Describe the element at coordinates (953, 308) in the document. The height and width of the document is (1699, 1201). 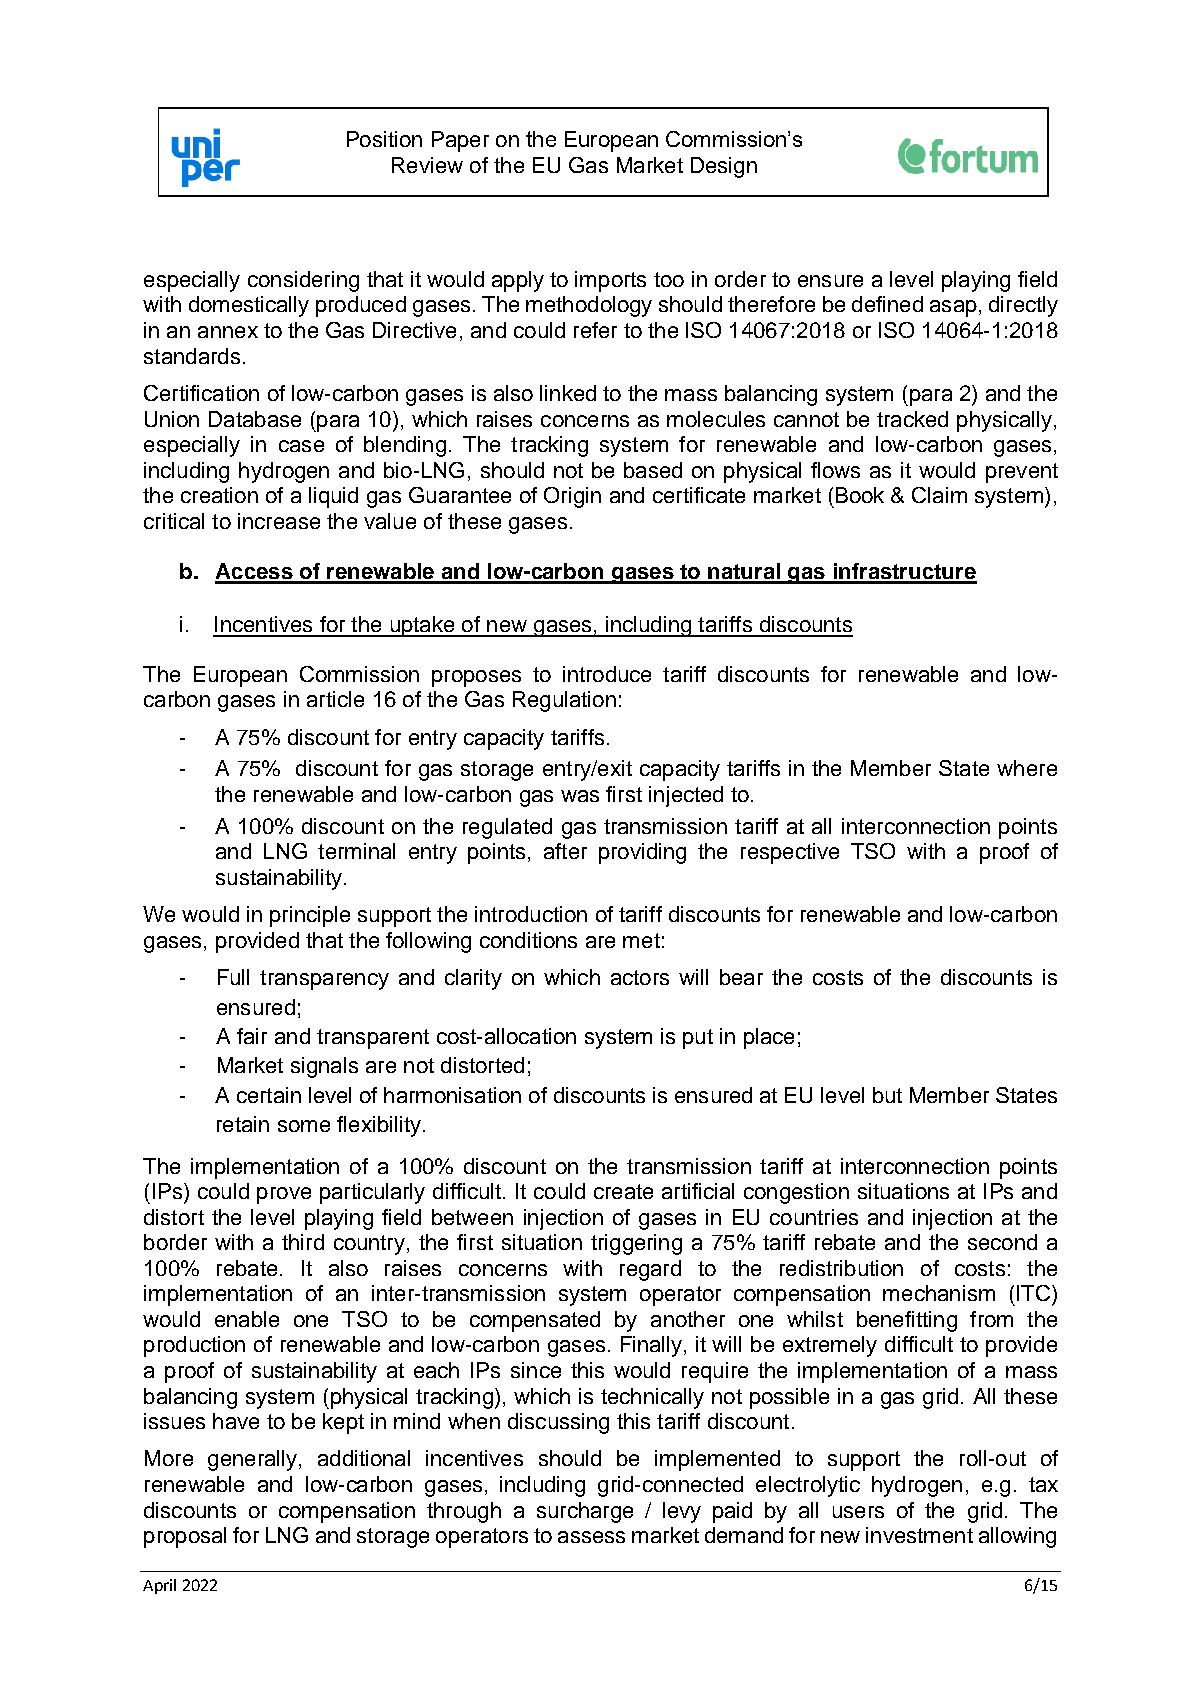
I see `asap` at that location.
